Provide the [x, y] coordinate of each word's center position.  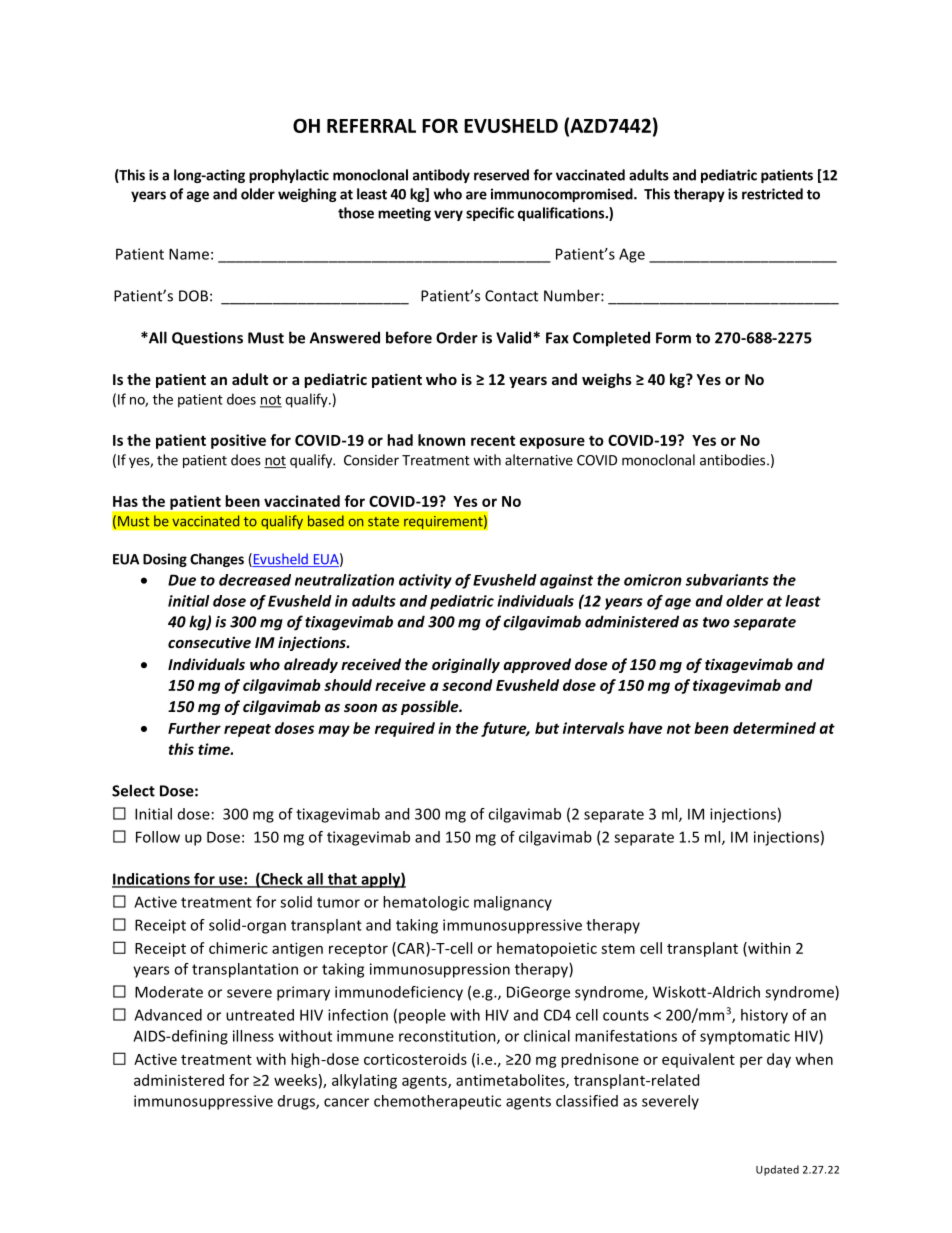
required [405, 729]
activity [425, 581]
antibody [441, 176]
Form [673, 338]
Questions [207, 338]
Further [194, 728]
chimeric [238, 948]
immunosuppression [440, 970]
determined [774, 728]
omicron [653, 580]
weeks [295, 1080]
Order [457, 337]
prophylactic [289, 176]
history [764, 1016]
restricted [772, 194]
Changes [217, 560]
